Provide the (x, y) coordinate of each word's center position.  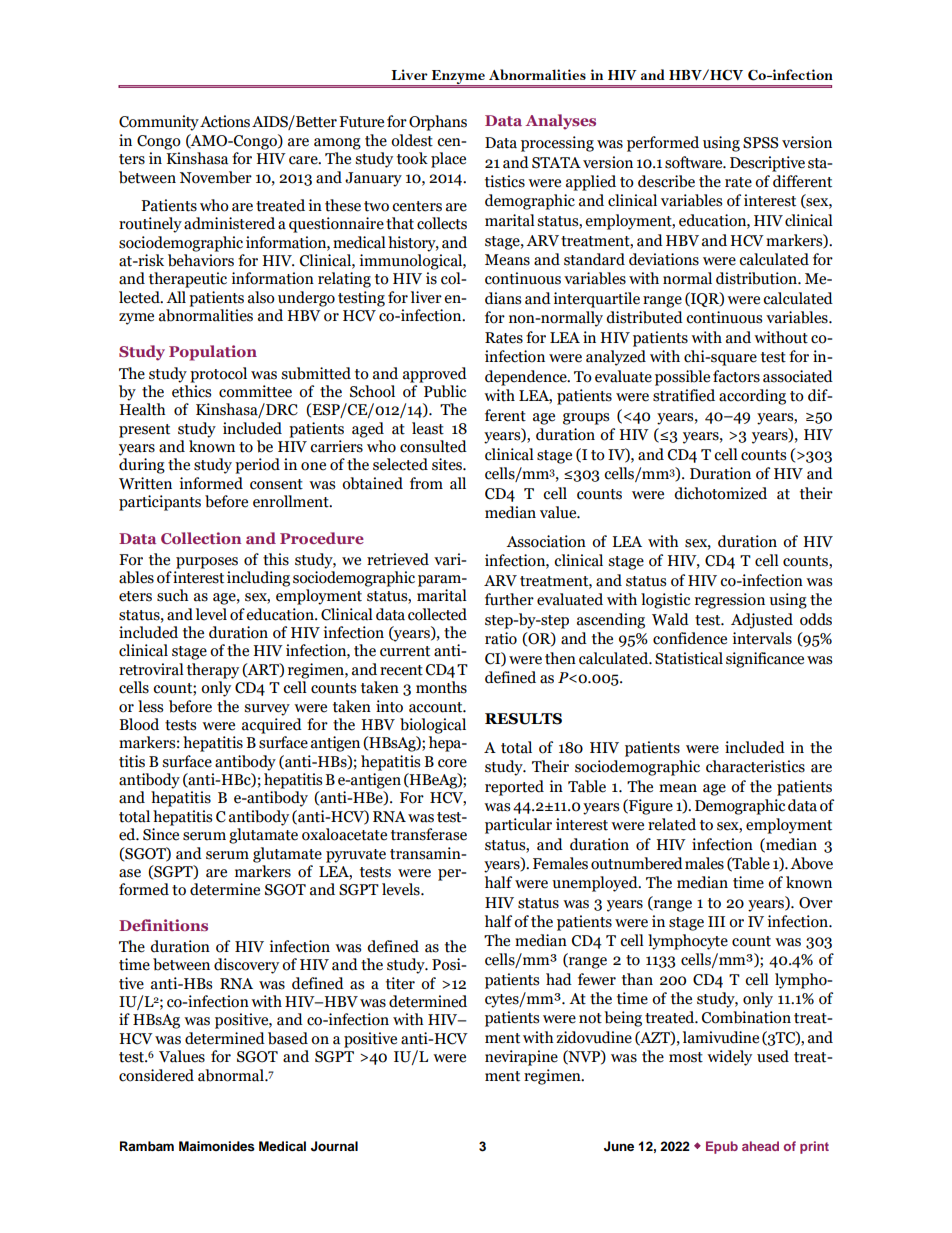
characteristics (755, 766)
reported (514, 788)
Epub (722, 1147)
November (216, 177)
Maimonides (217, 1146)
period (257, 466)
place (448, 160)
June (619, 1146)
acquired (272, 726)
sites (448, 464)
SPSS (760, 143)
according (752, 397)
